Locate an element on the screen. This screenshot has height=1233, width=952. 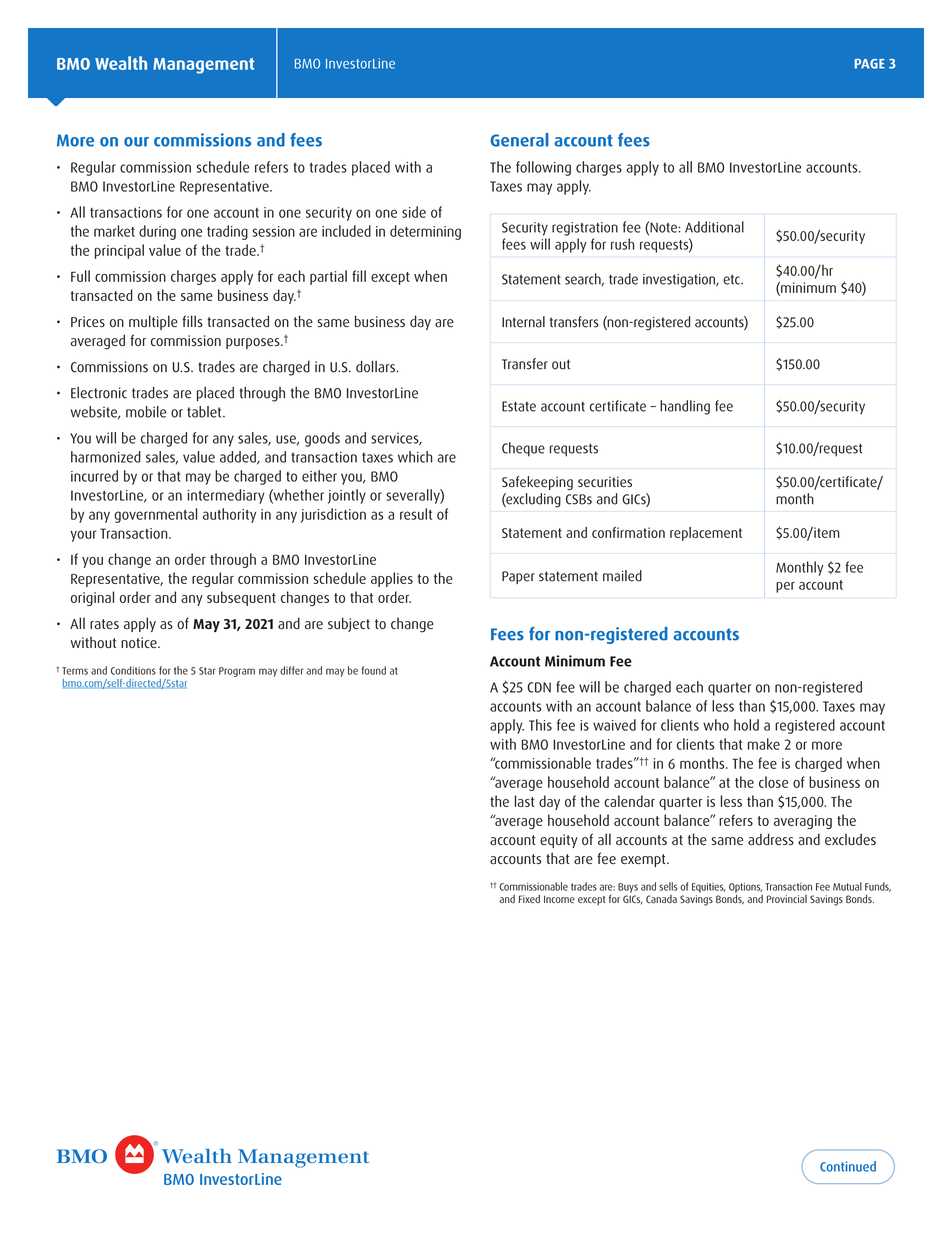
Fixed is located at coordinates (529, 899).
